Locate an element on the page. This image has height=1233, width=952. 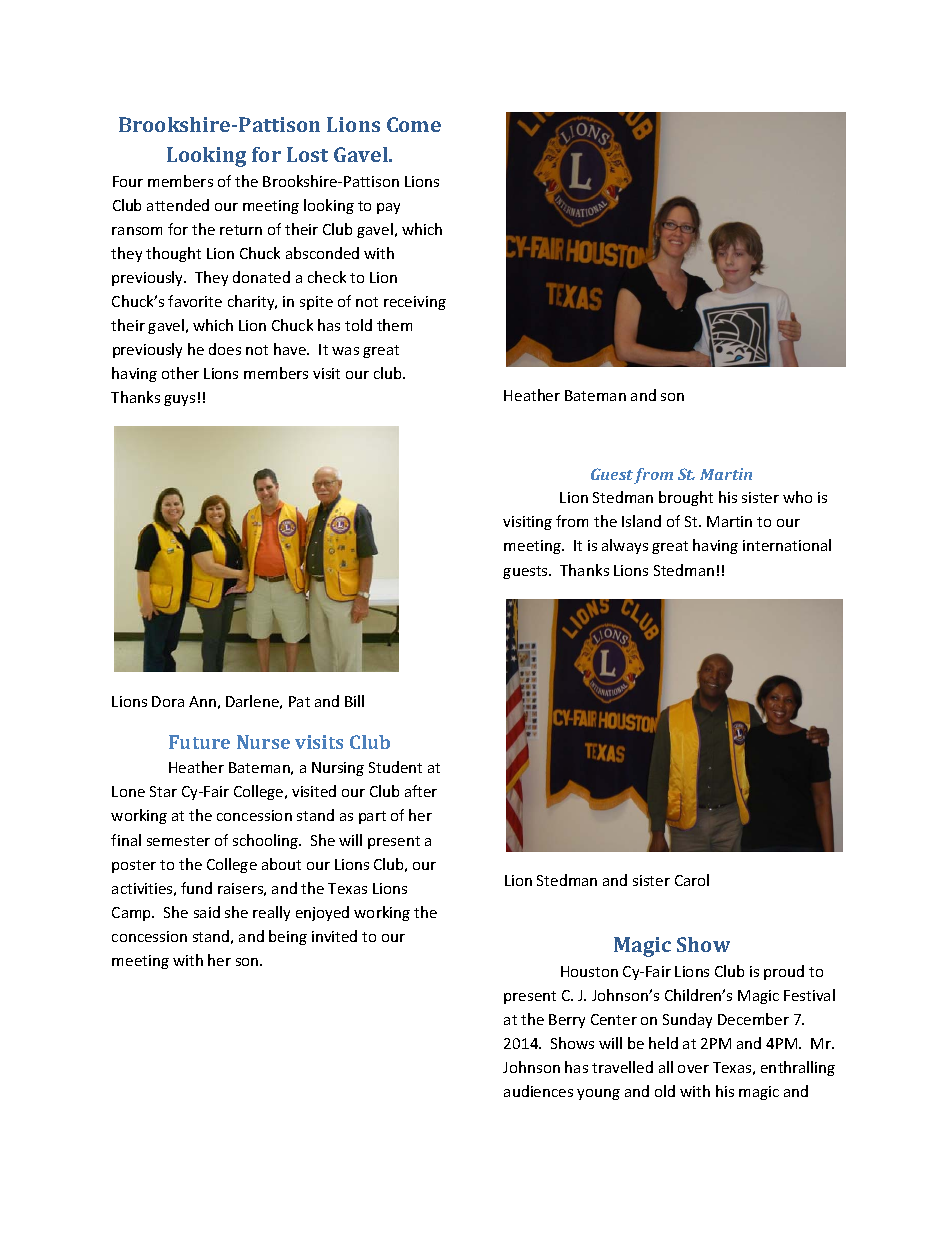
pay is located at coordinates (388, 208).
